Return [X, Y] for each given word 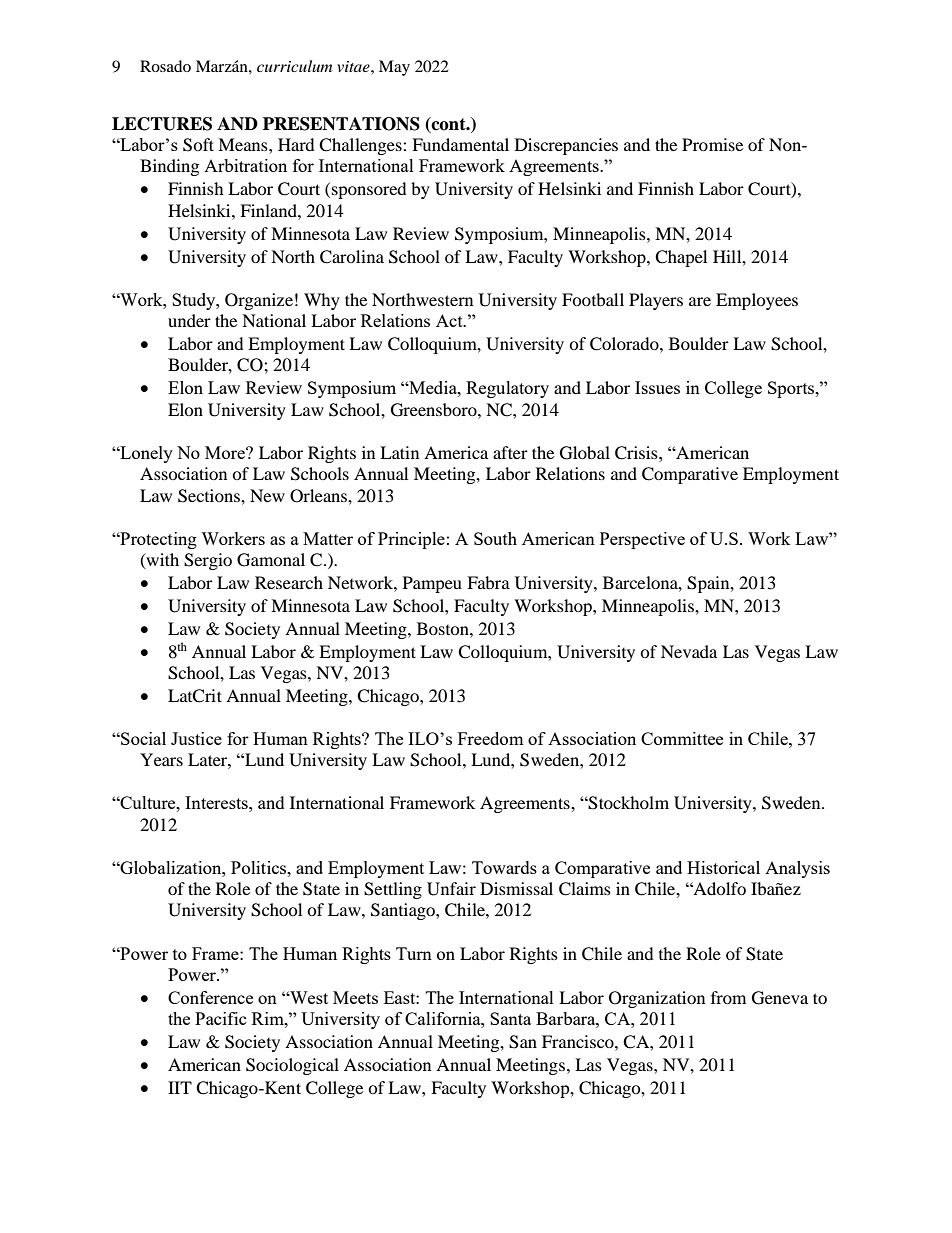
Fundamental [460, 144]
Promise [712, 144]
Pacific [221, 1018]
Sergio [208, 561]
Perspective [642, 540]
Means [244, 144]
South [495, 538]
